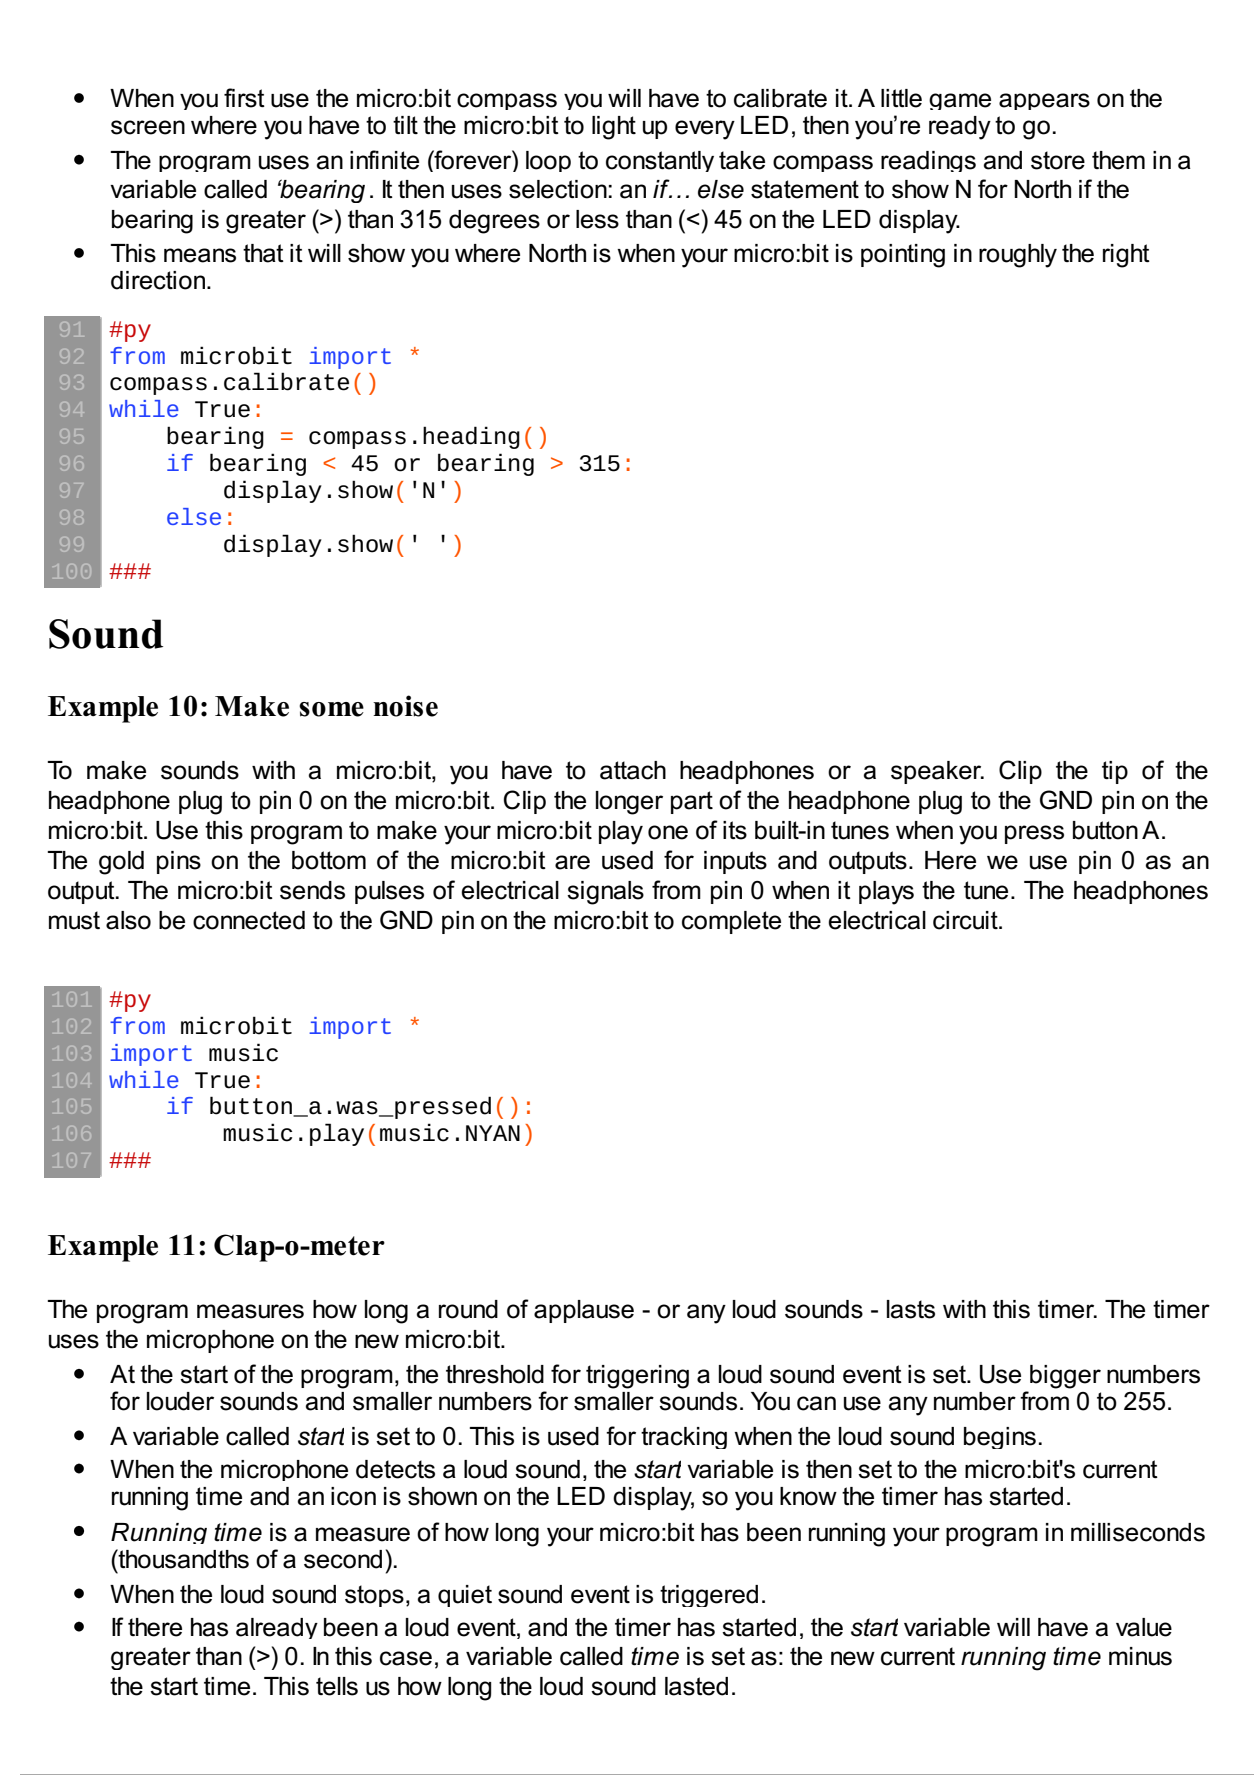 The image size is (1254, 1775). Describe the element at coordinates (249, 920) in the screenshot. I see `connected` at that location.
